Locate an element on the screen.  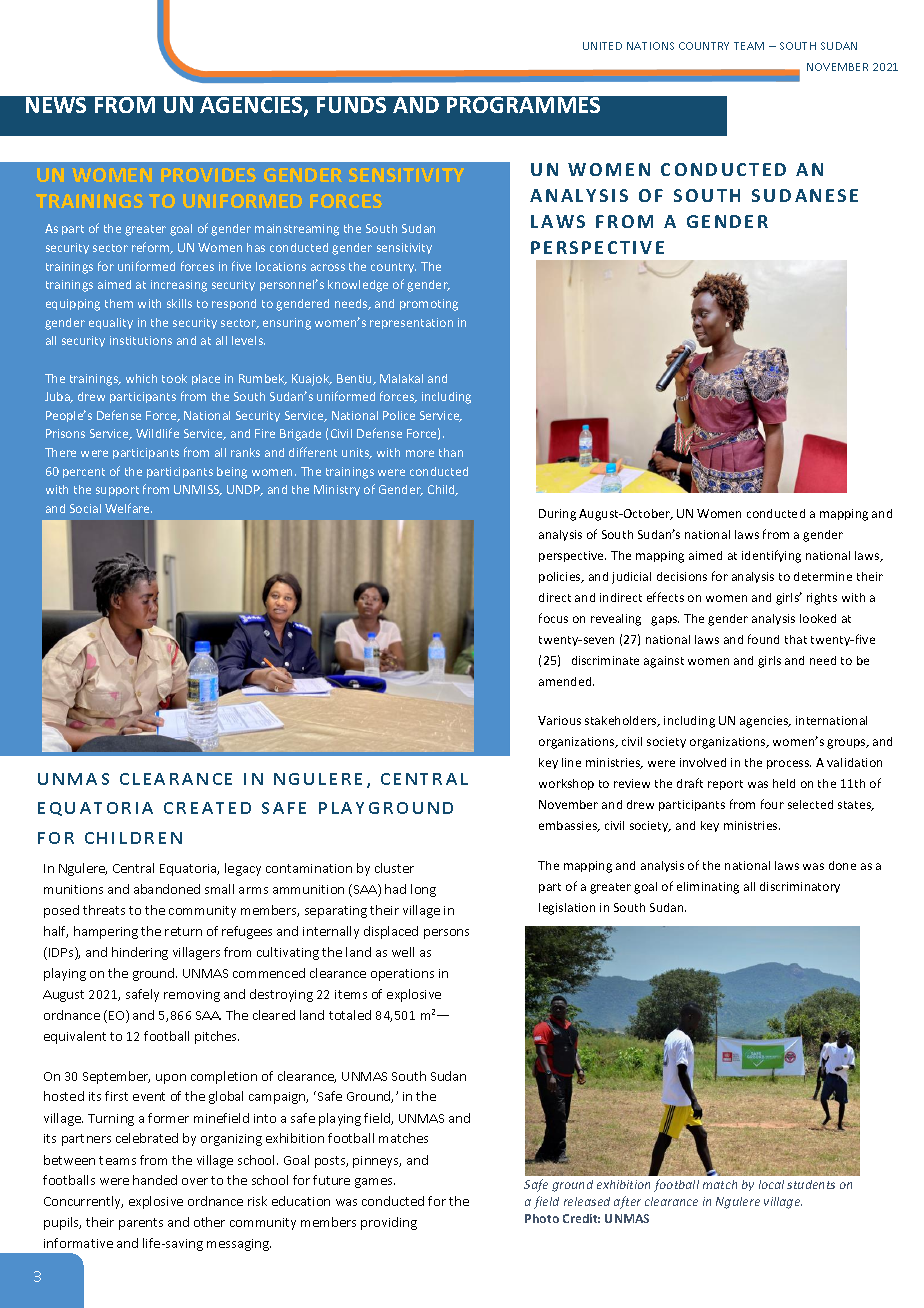
four is located at coordinates (772, 804).
